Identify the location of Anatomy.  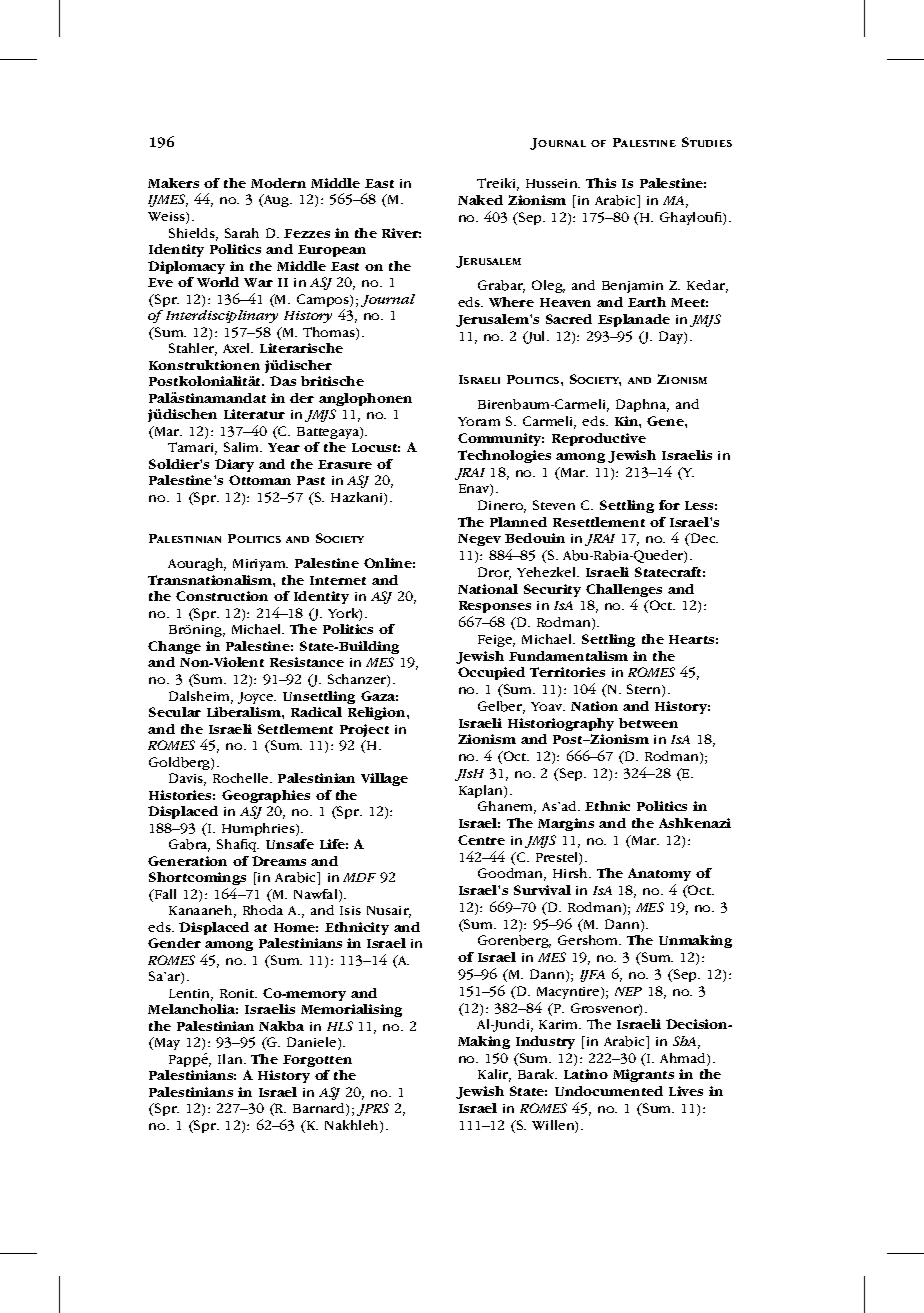
(659, 876).
